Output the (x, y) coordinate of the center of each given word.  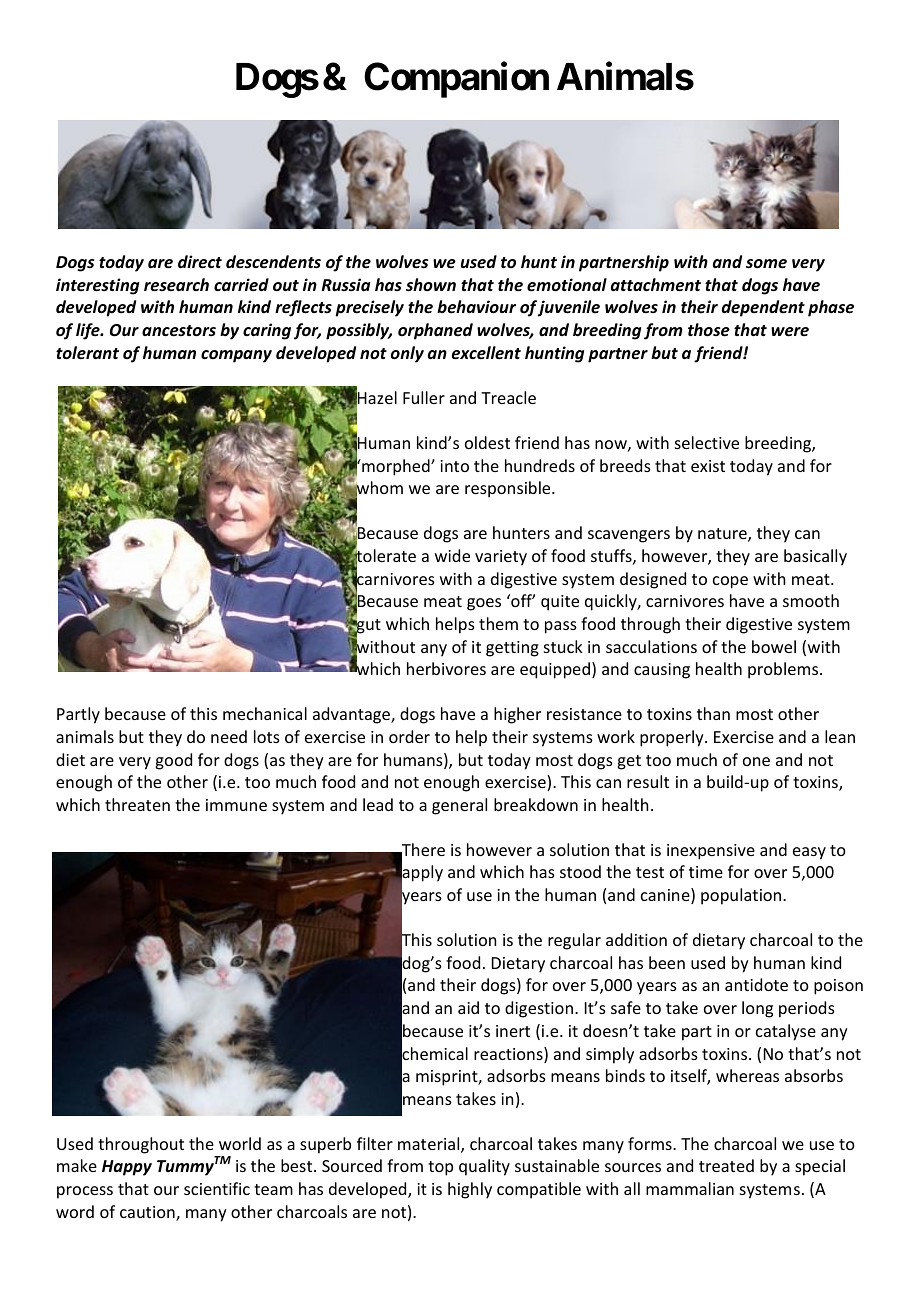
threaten (137, 804)
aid (468, 1007)
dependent (763, 308)
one (756, 761)
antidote (756, 984)
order (409, 736)
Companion (456, 80)
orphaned (435, 331)
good (173, 761)
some (766, 264)
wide (452, 555)
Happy (127, 1168)
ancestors (179, 331)
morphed (396, 467)
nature (723, 535)
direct (200, 262)
